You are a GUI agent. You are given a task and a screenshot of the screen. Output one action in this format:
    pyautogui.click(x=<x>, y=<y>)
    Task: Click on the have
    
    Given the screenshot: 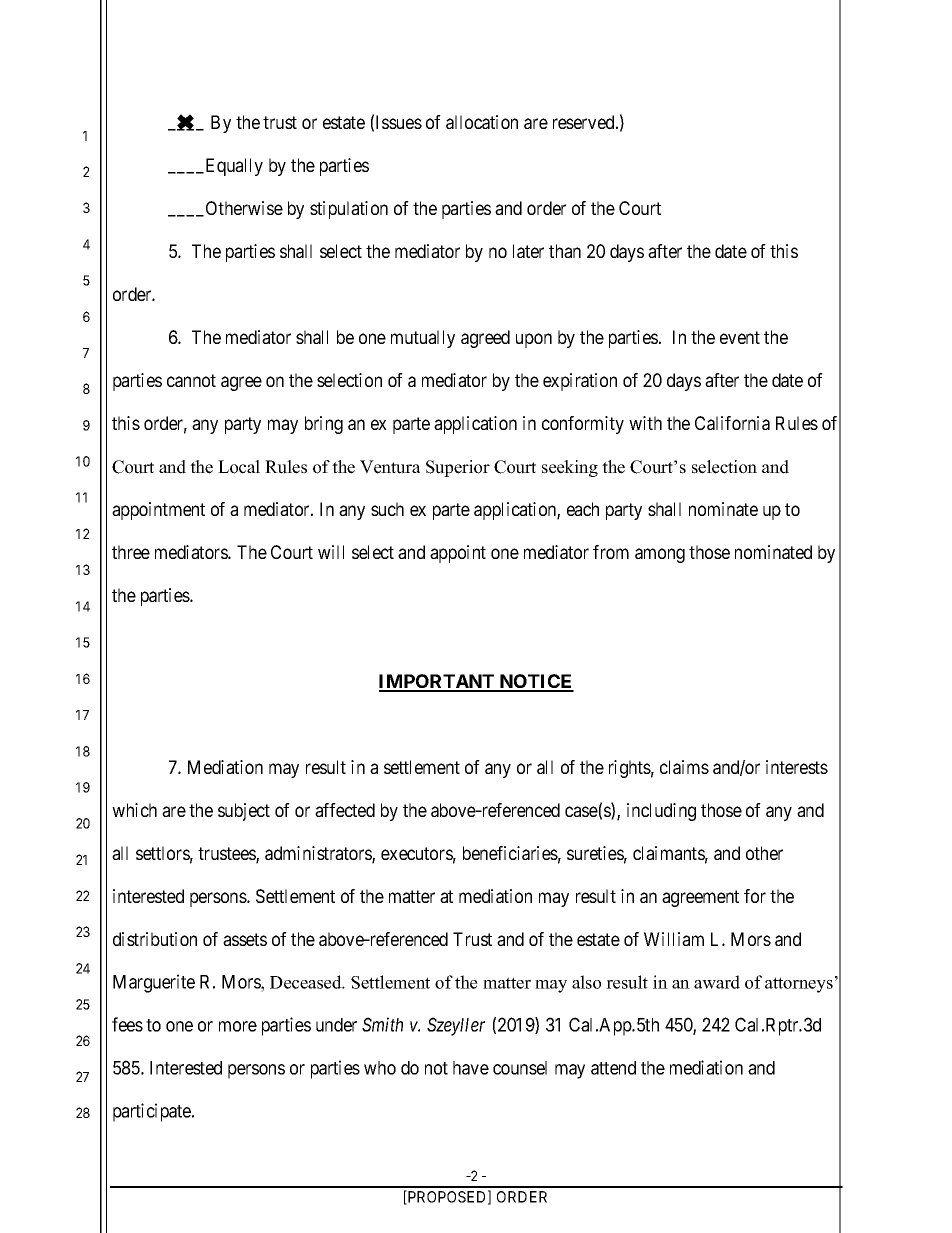 What is the action you would take?
    pyautogui.click(x=471, y=1068)
